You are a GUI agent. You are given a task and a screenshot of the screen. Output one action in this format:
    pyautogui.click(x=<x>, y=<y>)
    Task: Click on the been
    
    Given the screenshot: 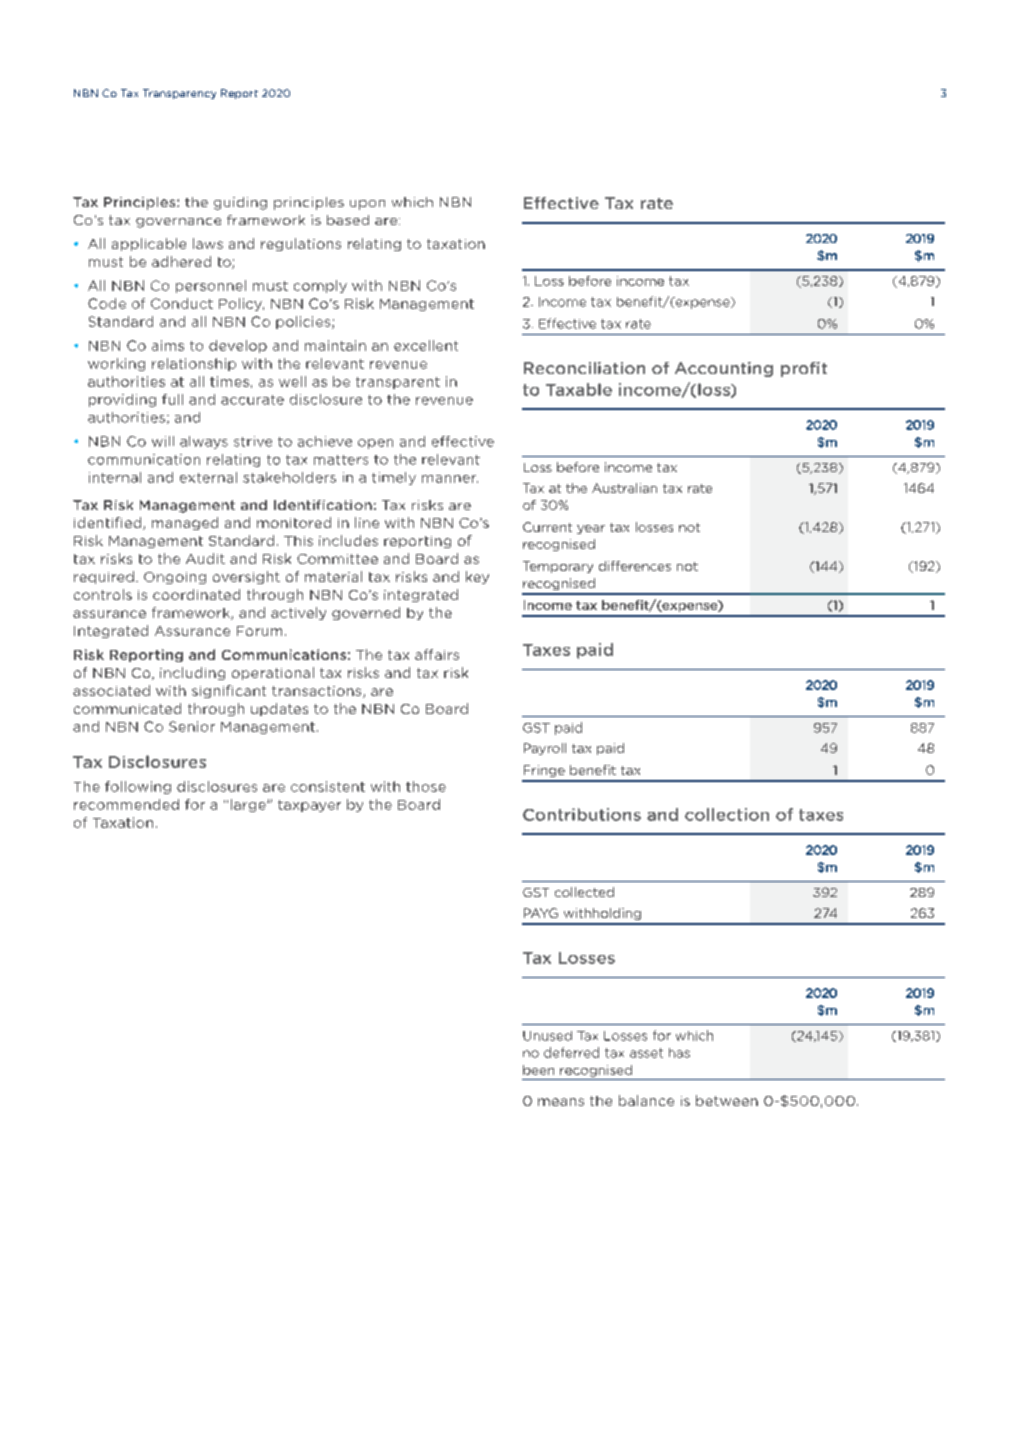 What is the action you would take?
    pyautogui.click(x=538, y=1070)
